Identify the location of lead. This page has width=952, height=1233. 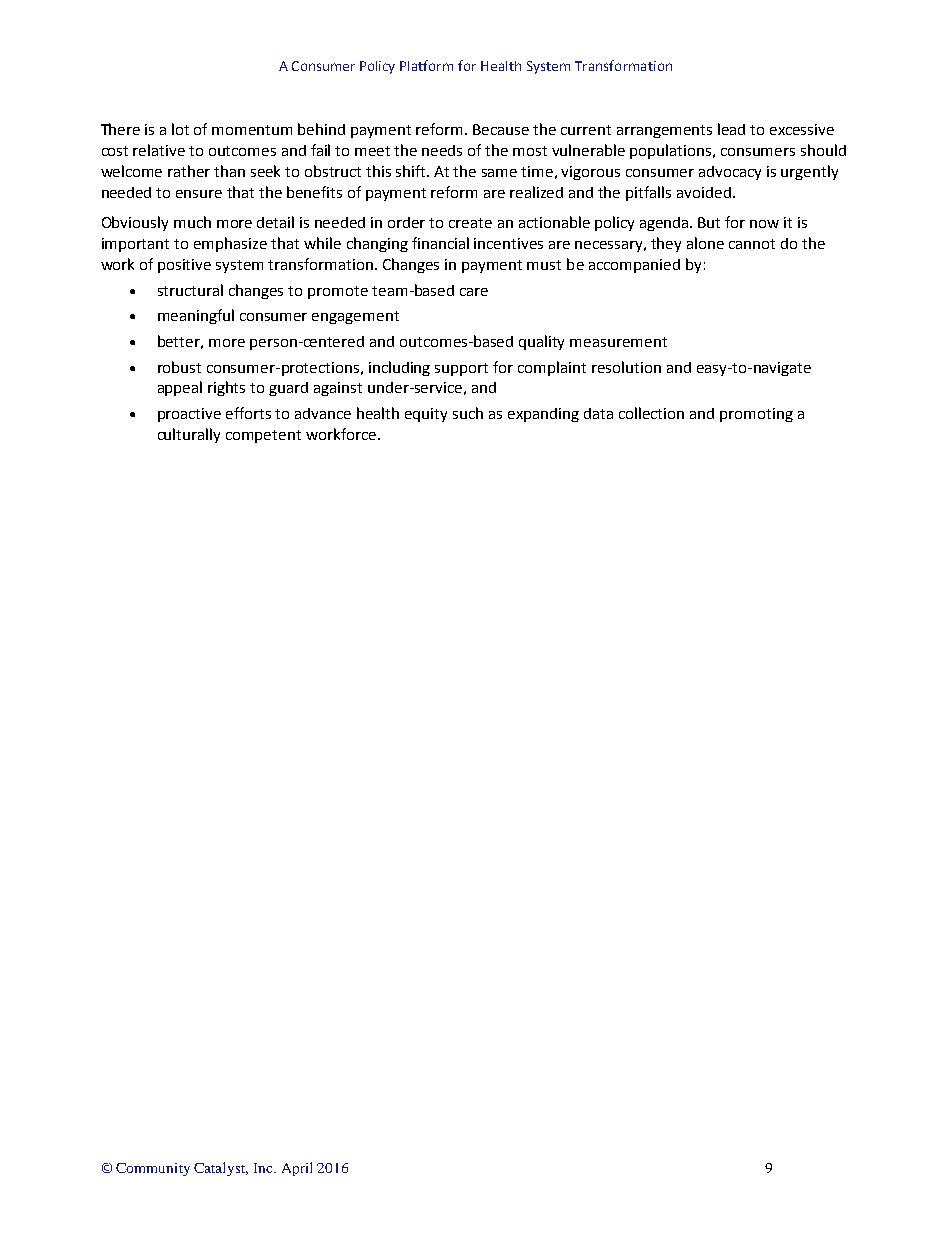
(731, 129).
